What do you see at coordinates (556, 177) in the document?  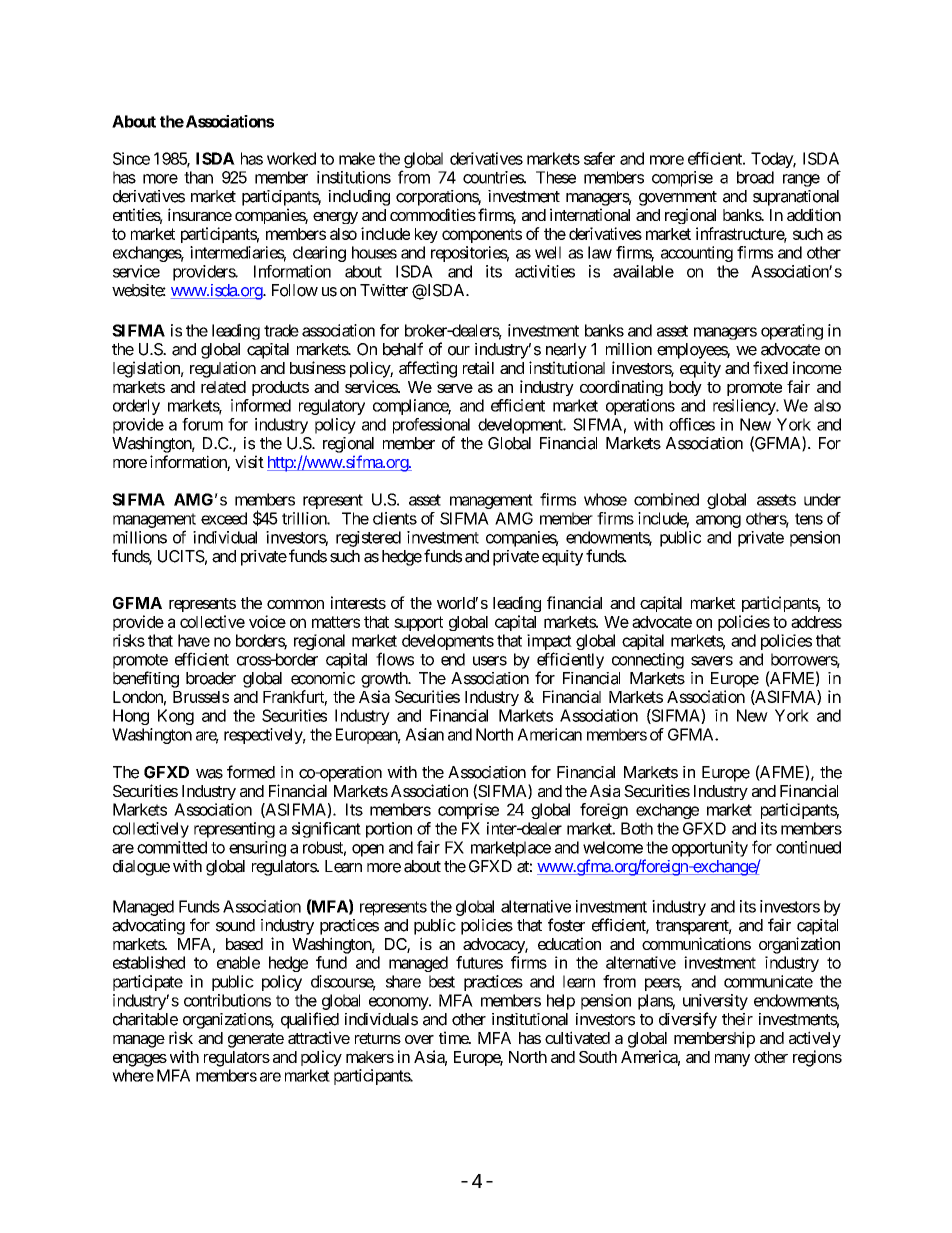 I see `These` at bounding box center [556, 177].
